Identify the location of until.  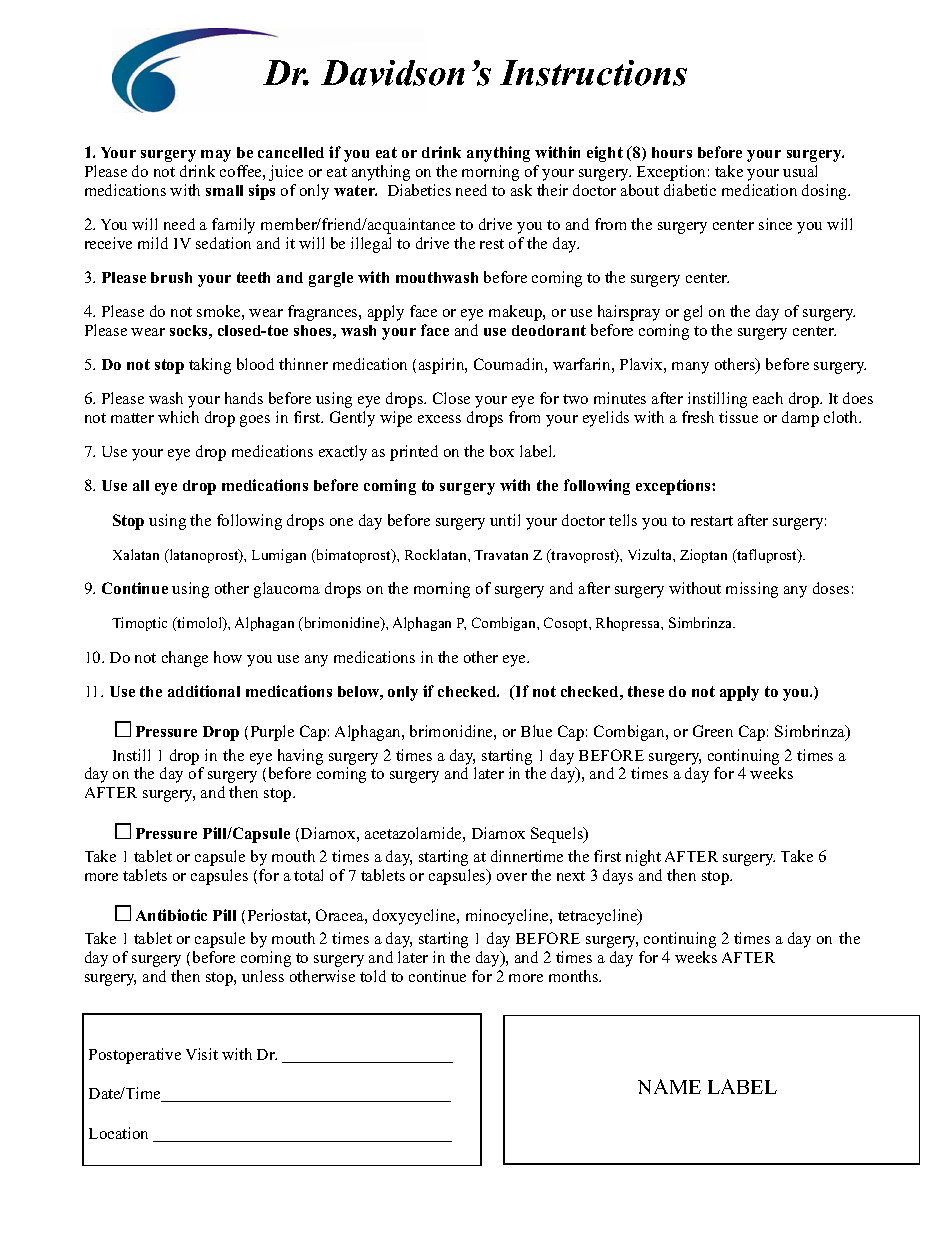
(505, 520).
